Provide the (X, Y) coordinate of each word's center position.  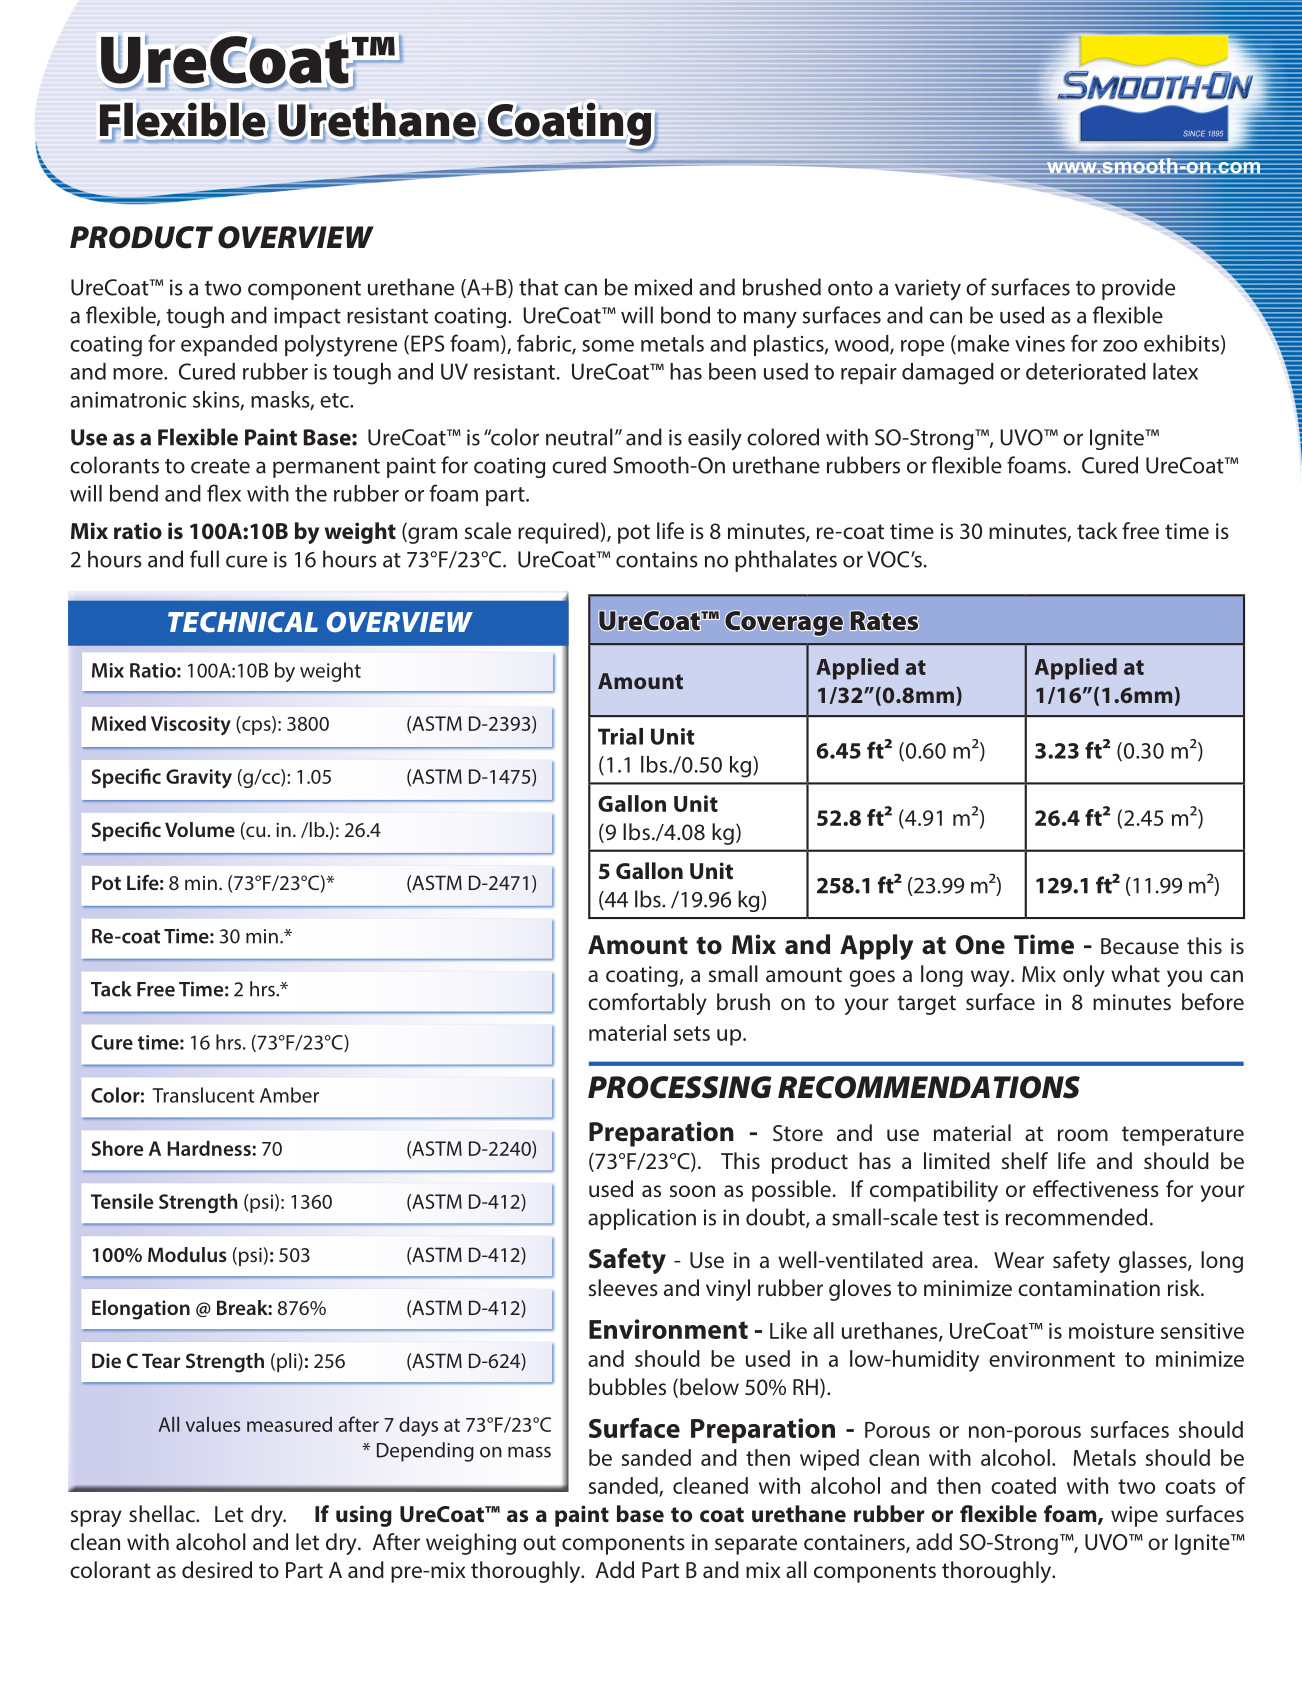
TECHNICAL (243, 622)
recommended (1076, 1217)
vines (1040, 344)
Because (1140, 946)
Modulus (187, 1254)
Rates (884, 620)
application (642, 1219)
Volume (200, 829)
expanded (229, 345)
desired (217, 1569)
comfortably (647, 1004)
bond (685, 315)
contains (657, 559)
